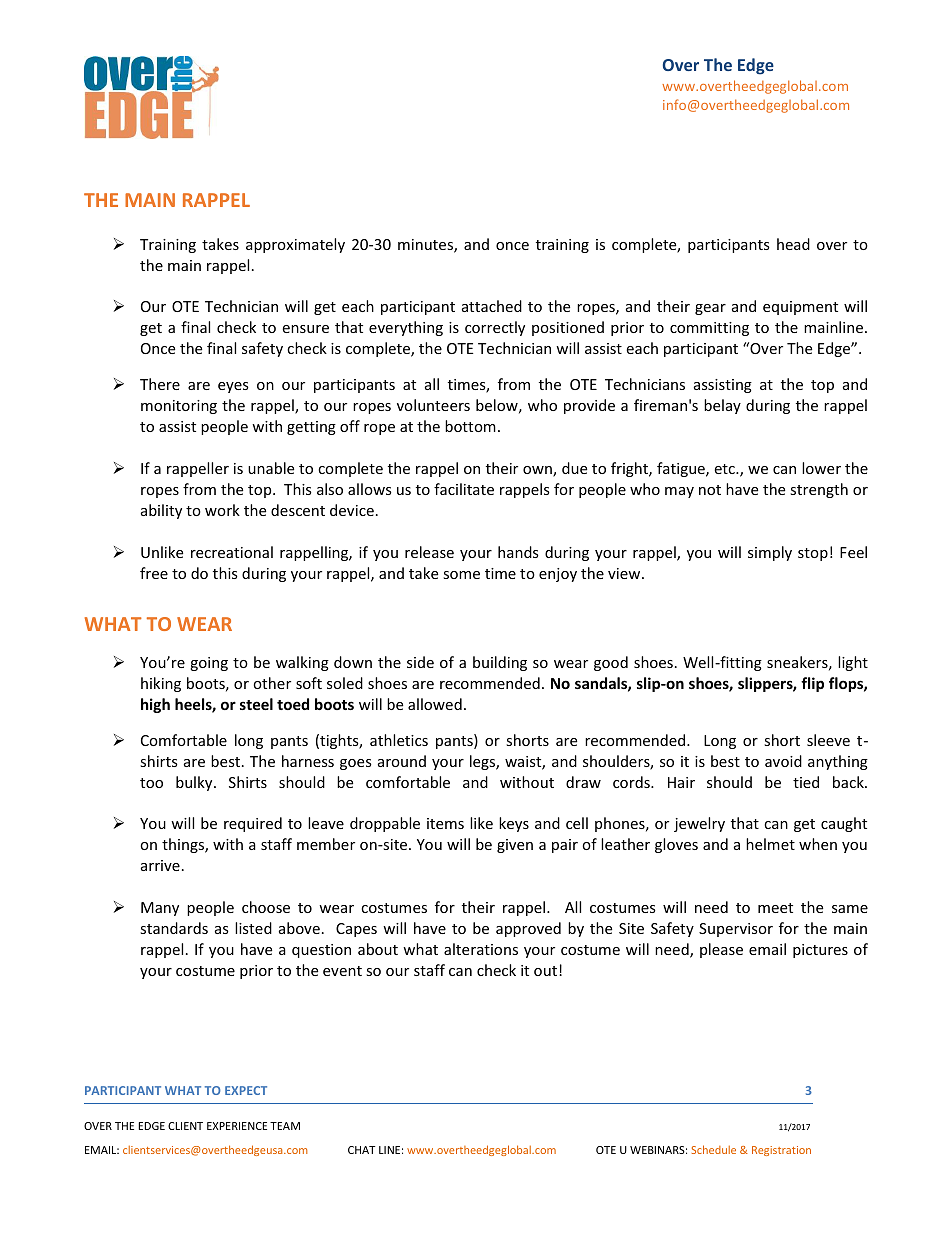  Describe the element at coordinates (500, 663) in the screenshot. I see `building` at that location.
